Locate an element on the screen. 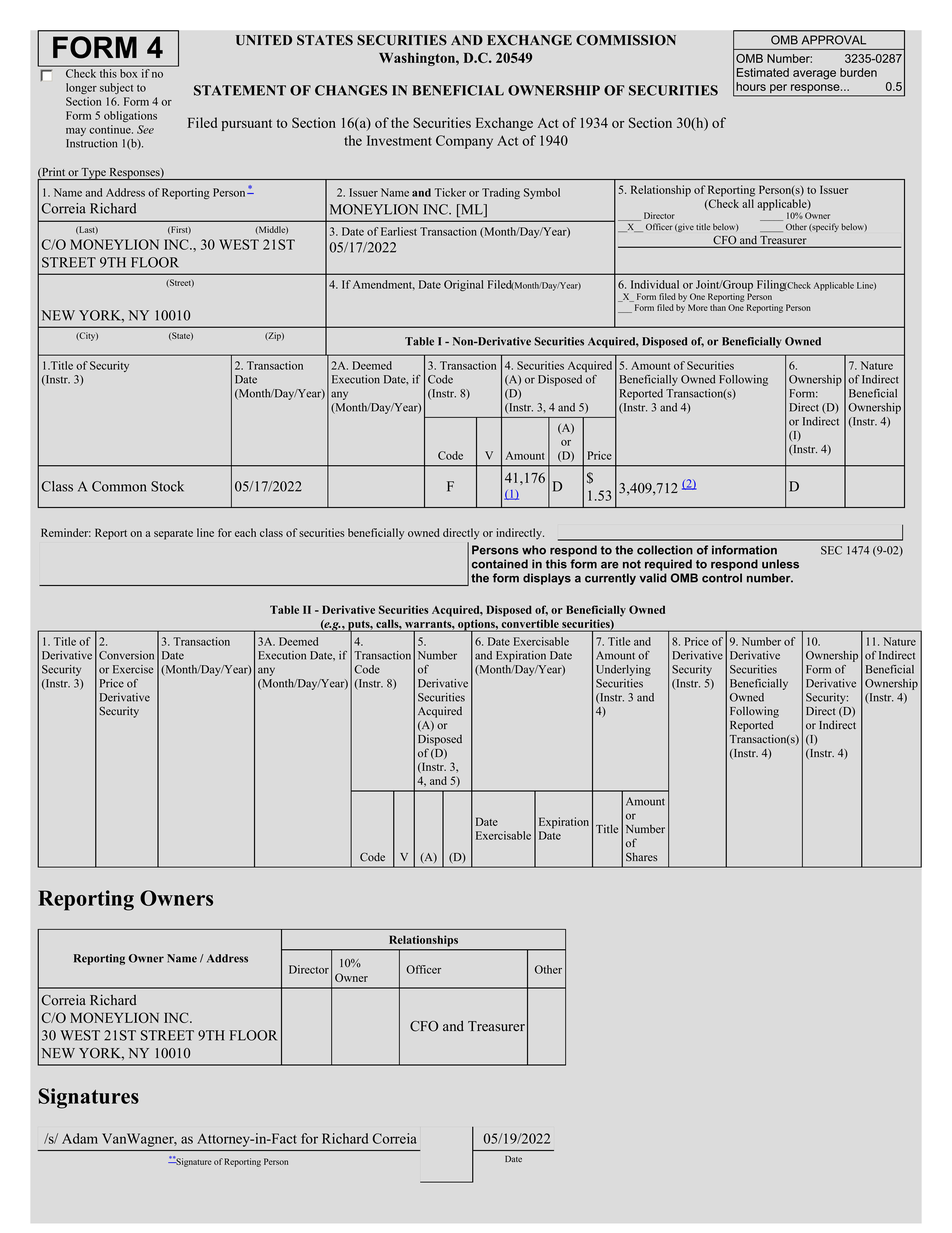  Shares is located at coordinates (642, 857).
